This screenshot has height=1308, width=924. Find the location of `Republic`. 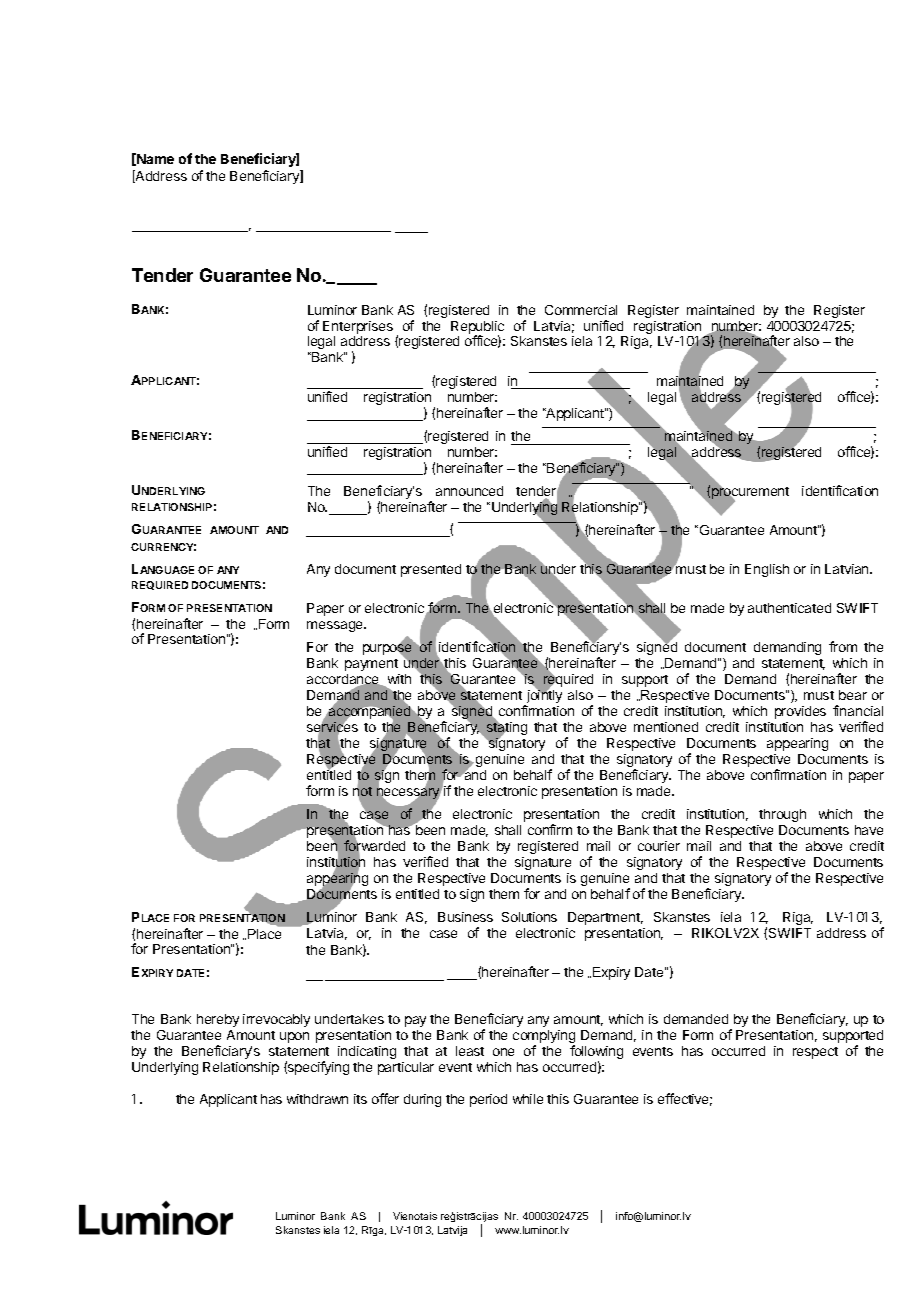

Republic is located at coordinates (477, 328).
